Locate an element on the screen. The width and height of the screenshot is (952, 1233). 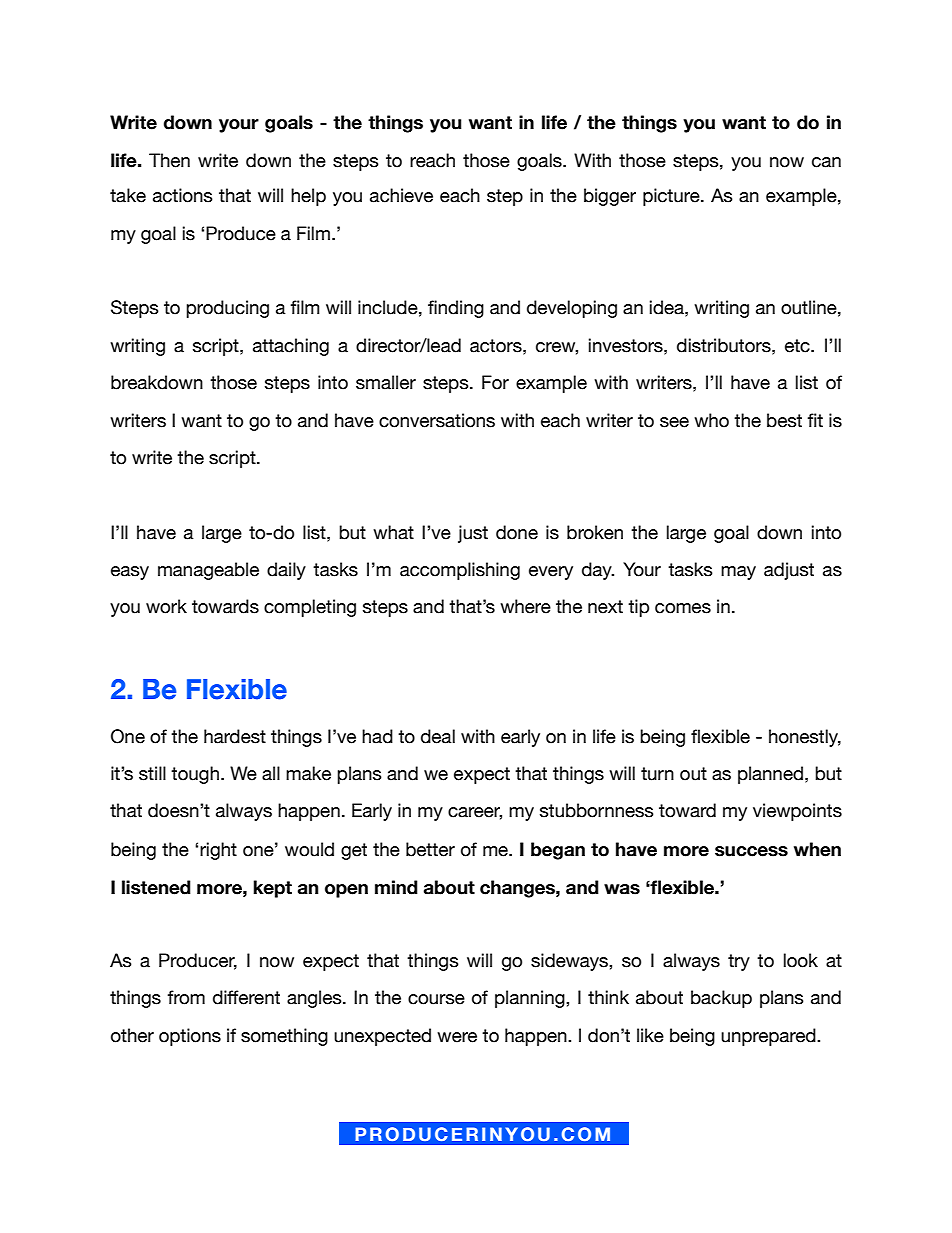
picture is located at coordinates (672, 197).
